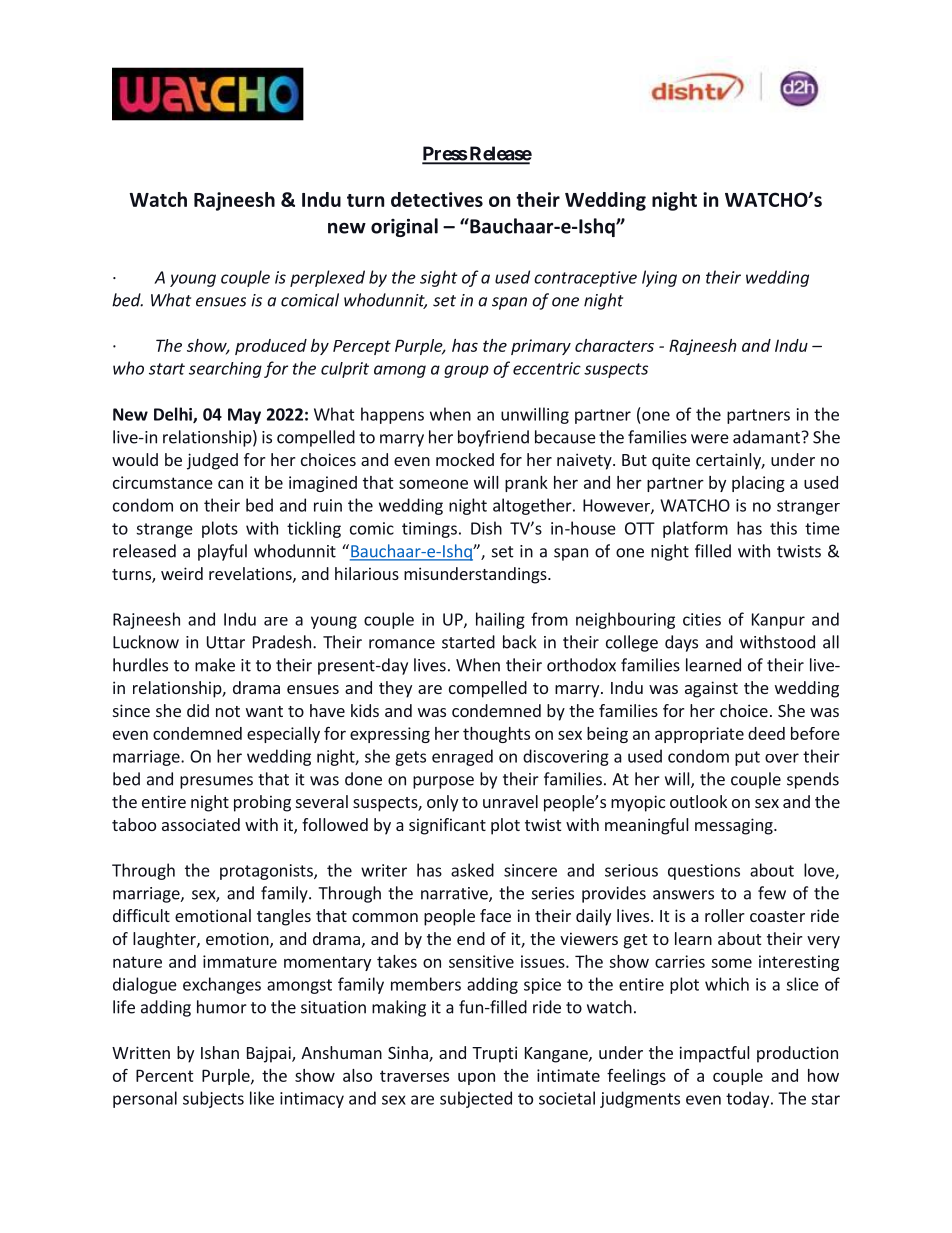 The image size is (952, 1233). I want to click on days, so click(681, 643).
